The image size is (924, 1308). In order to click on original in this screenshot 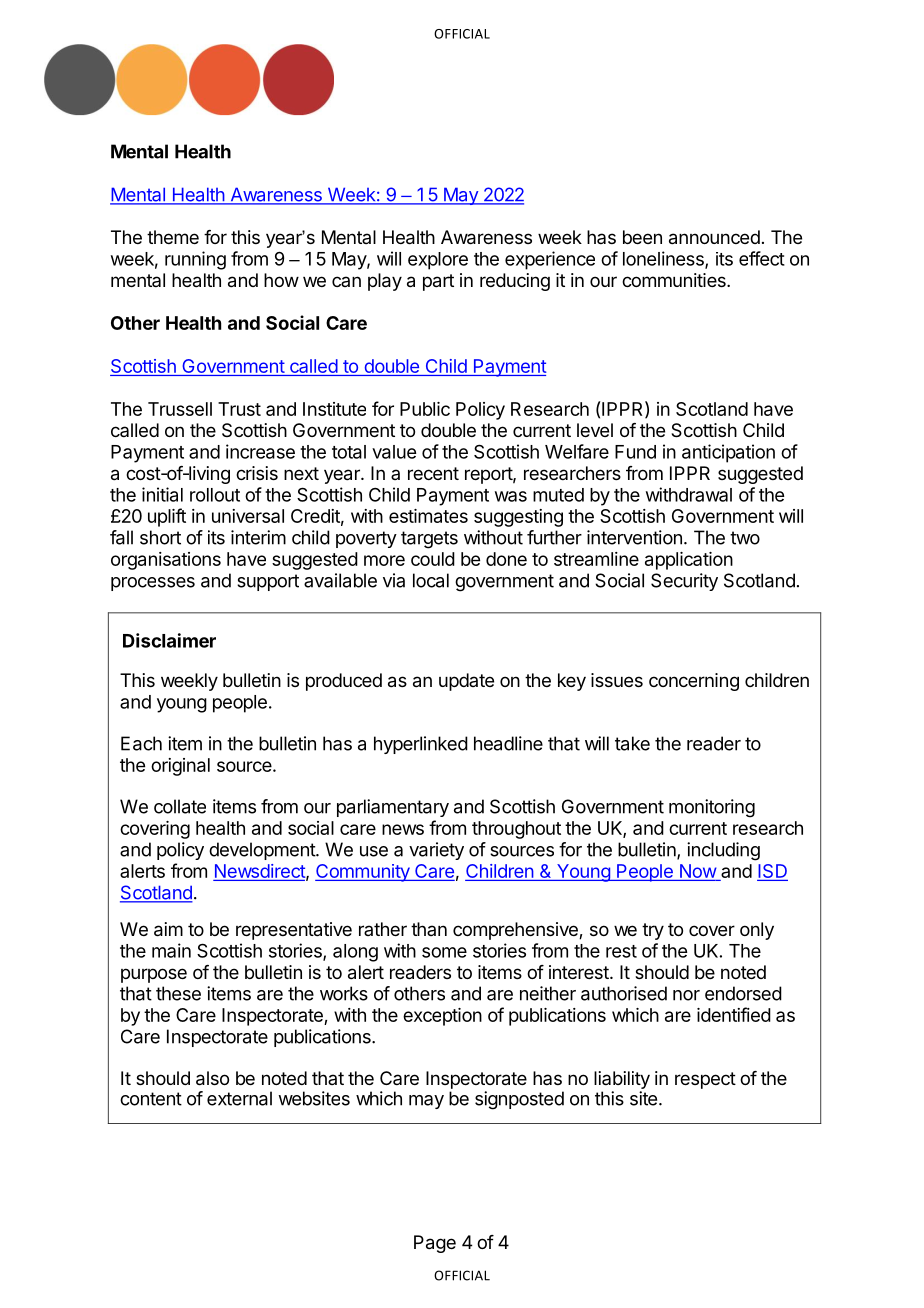, I will do `click(180, 767)`.
